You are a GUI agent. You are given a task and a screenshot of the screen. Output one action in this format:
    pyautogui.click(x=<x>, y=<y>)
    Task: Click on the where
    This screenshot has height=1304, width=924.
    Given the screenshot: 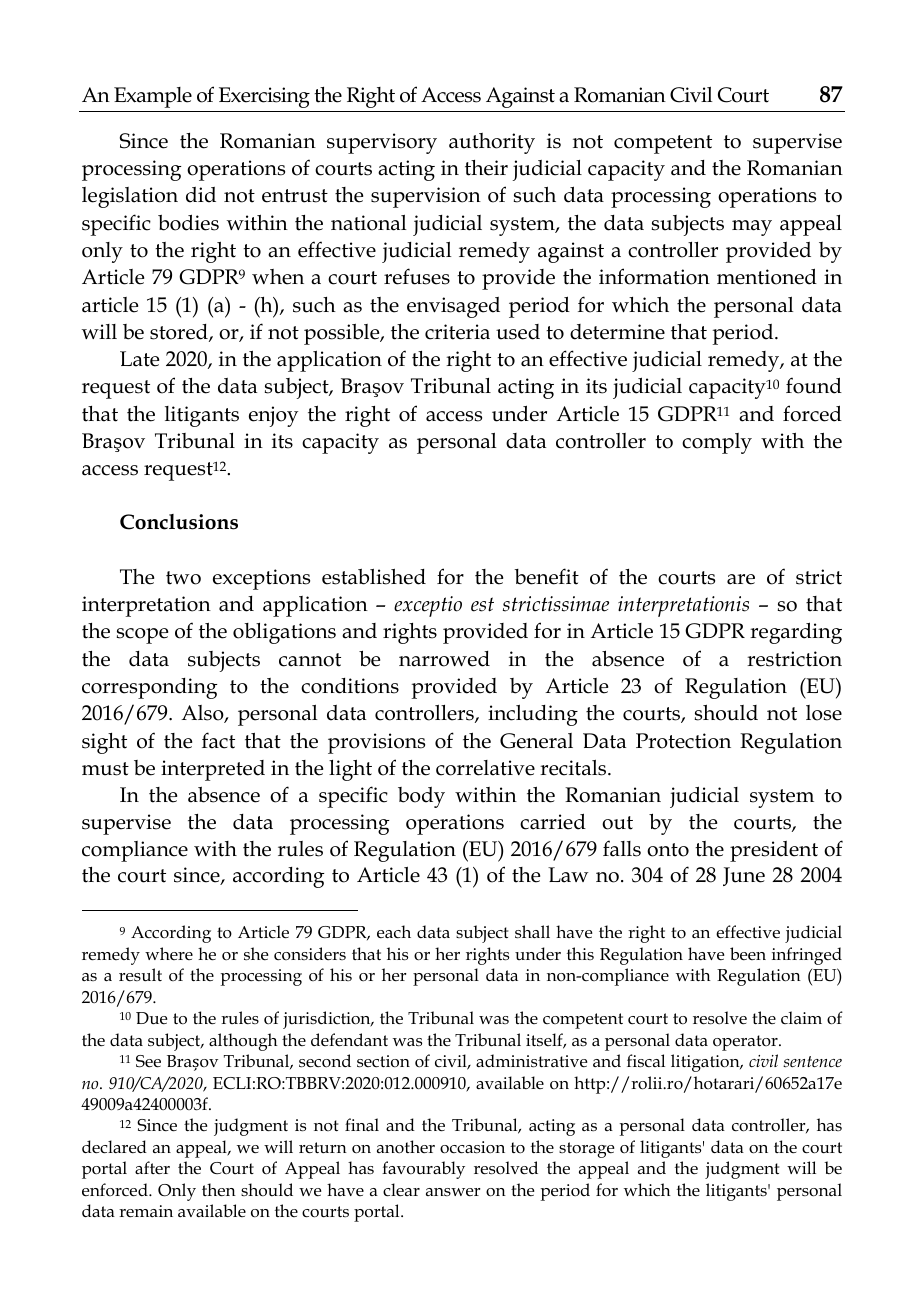 What is the action you would take?
    pyautogui.click(x=169, y=953)
